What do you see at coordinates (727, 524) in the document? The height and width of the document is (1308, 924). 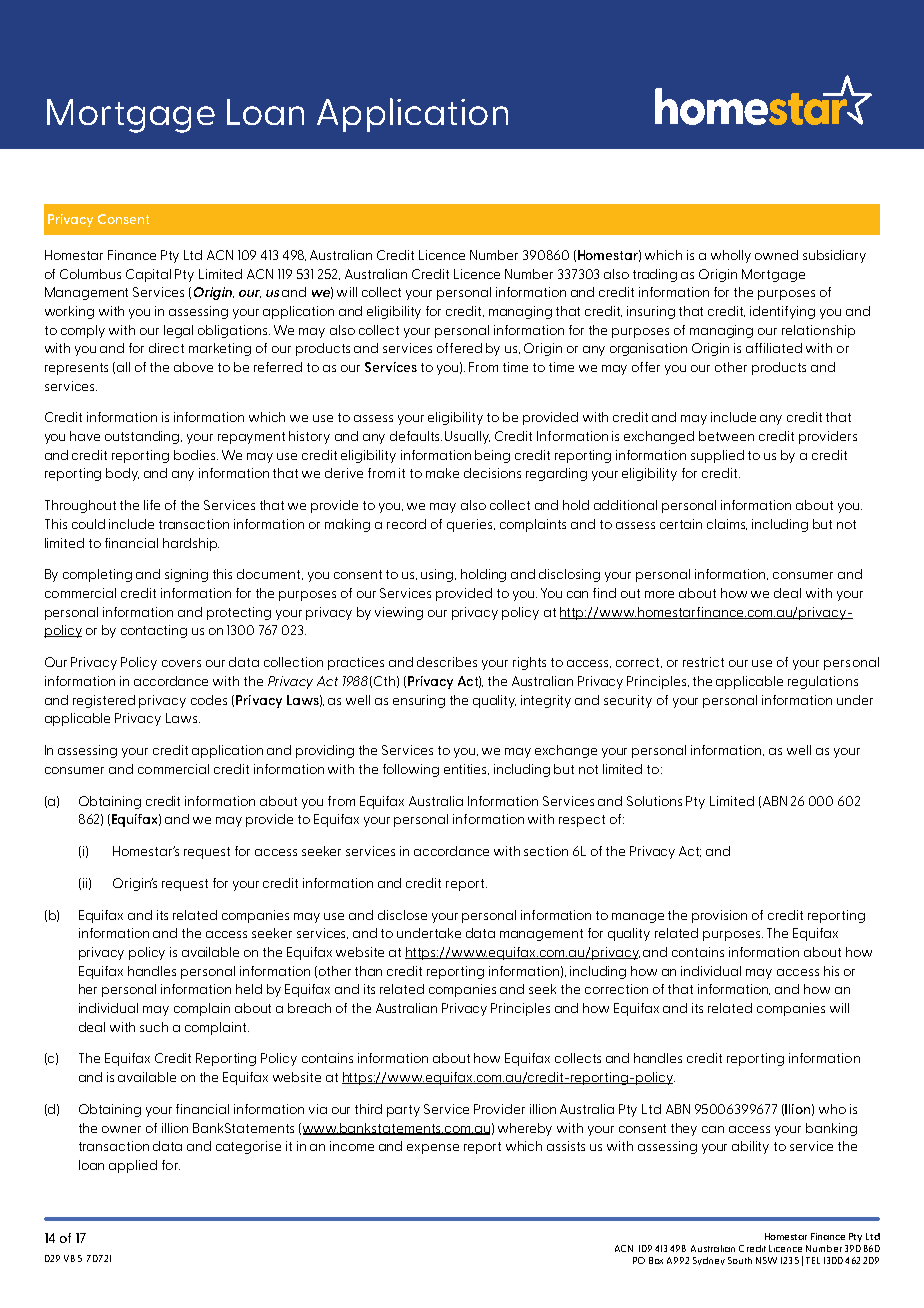 I see `claims` at bounding box center [727, 524].
